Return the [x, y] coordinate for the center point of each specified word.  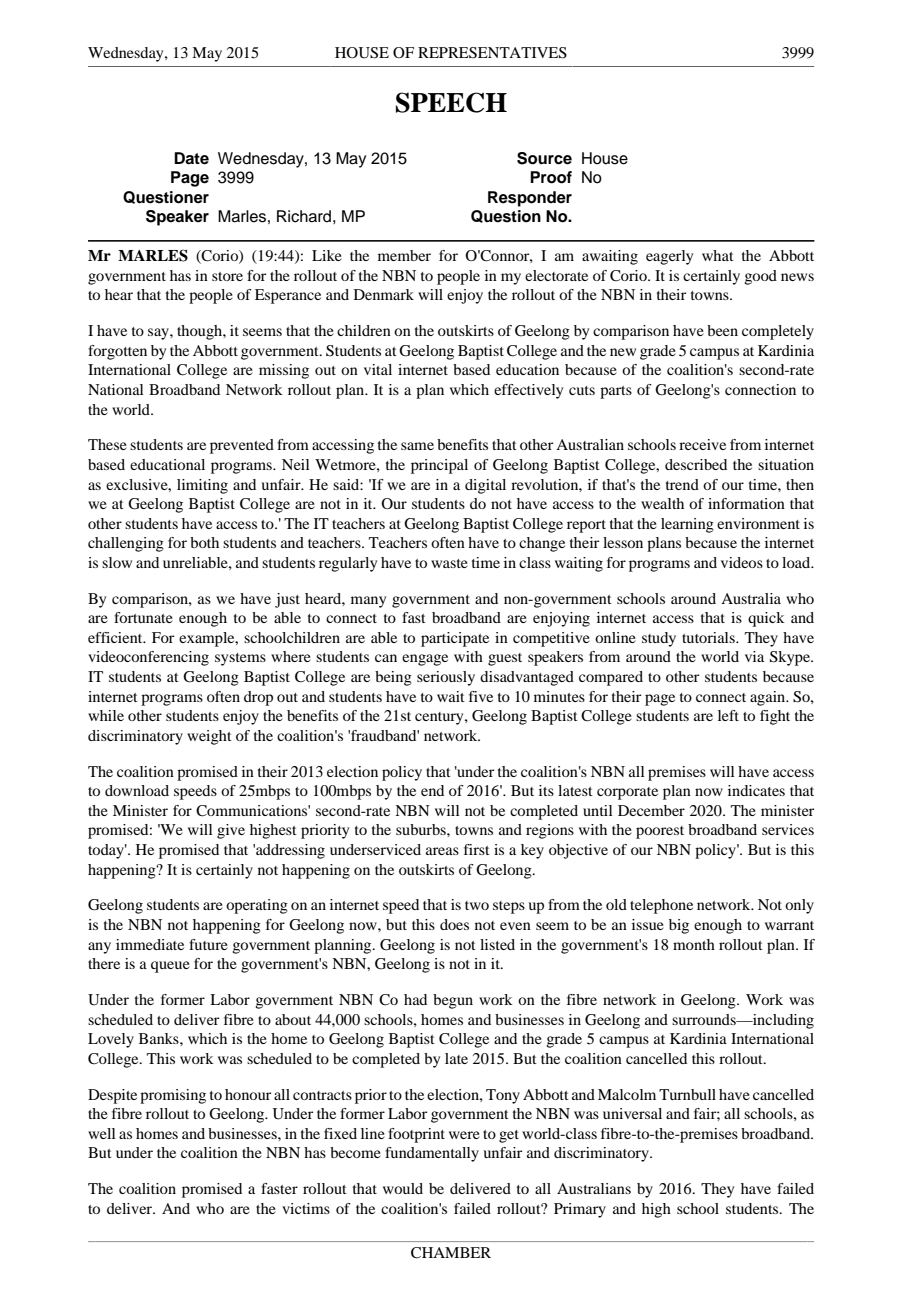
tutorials [709, 637]
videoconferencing [148, 658]
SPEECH [451, 102]
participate [455, 639]
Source [544, 158]
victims [306, 1208]
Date [191, 158]
